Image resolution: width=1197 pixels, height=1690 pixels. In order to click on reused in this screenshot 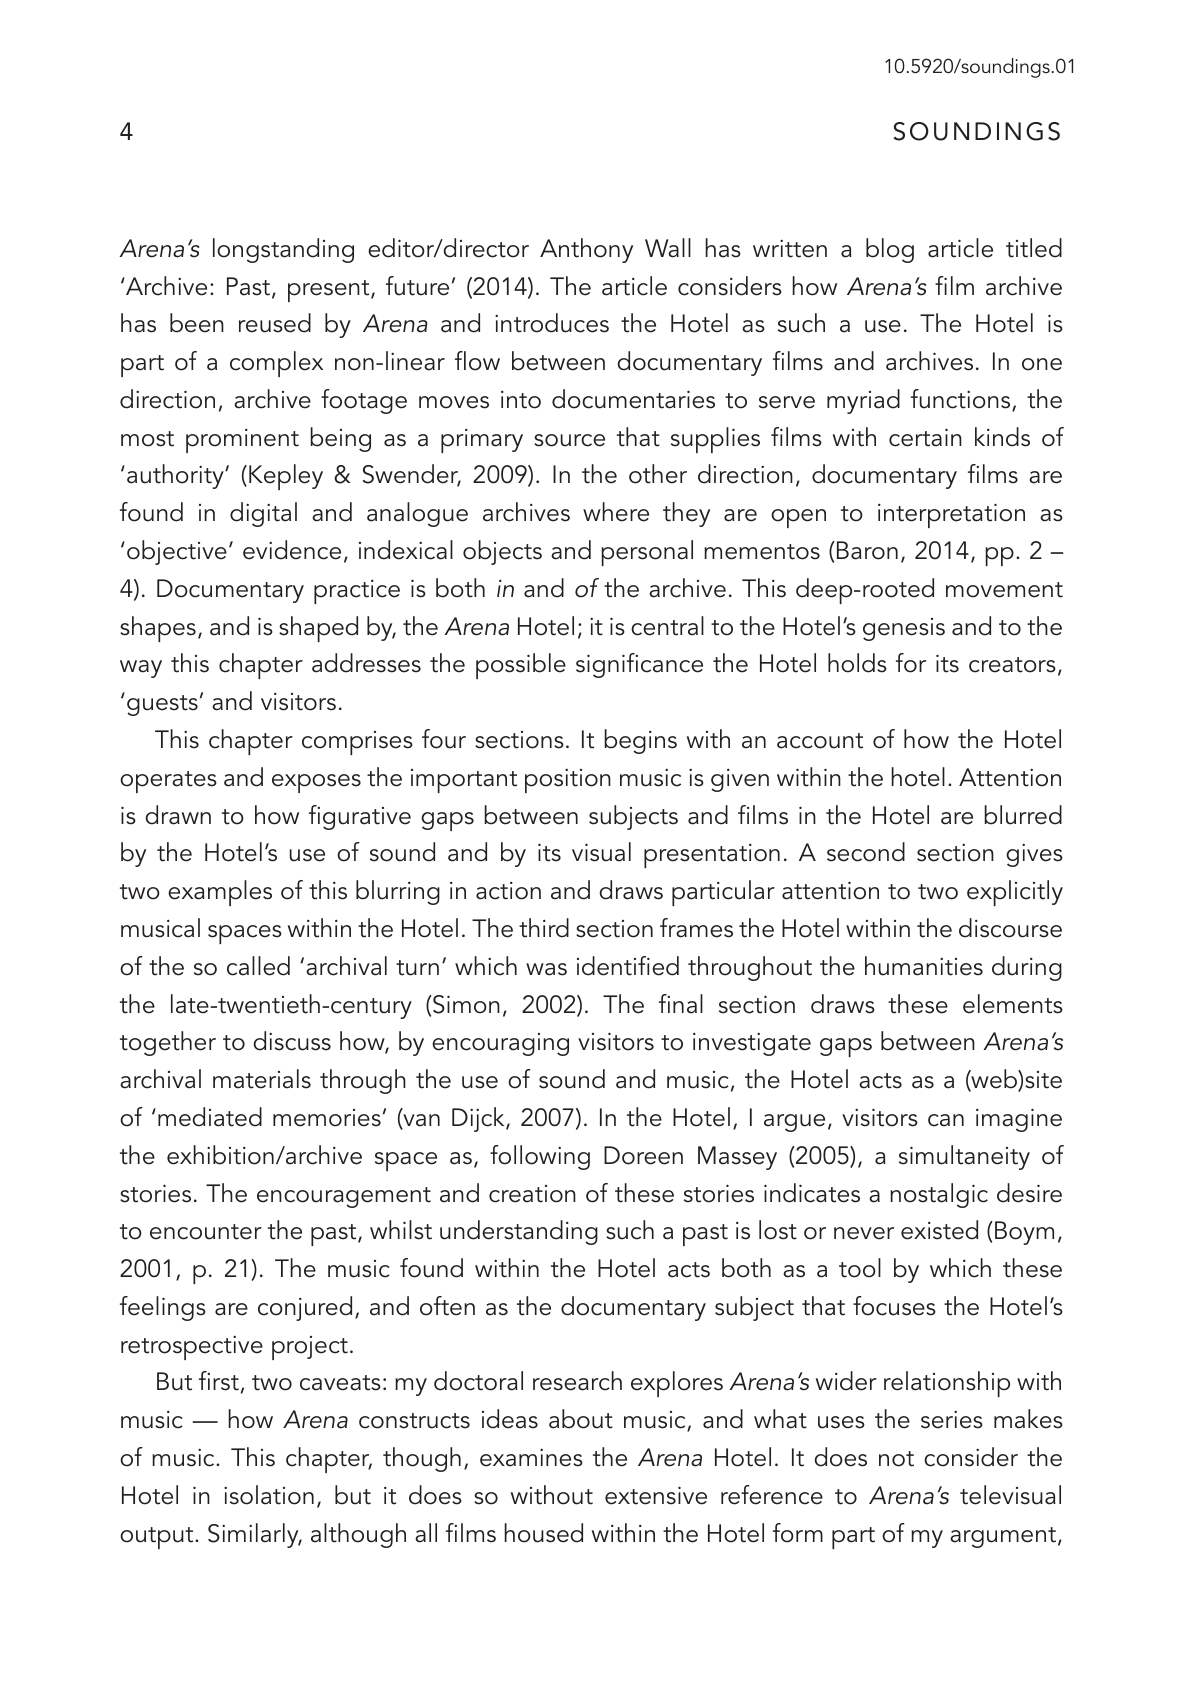, I will do `click(275, 323)`.
